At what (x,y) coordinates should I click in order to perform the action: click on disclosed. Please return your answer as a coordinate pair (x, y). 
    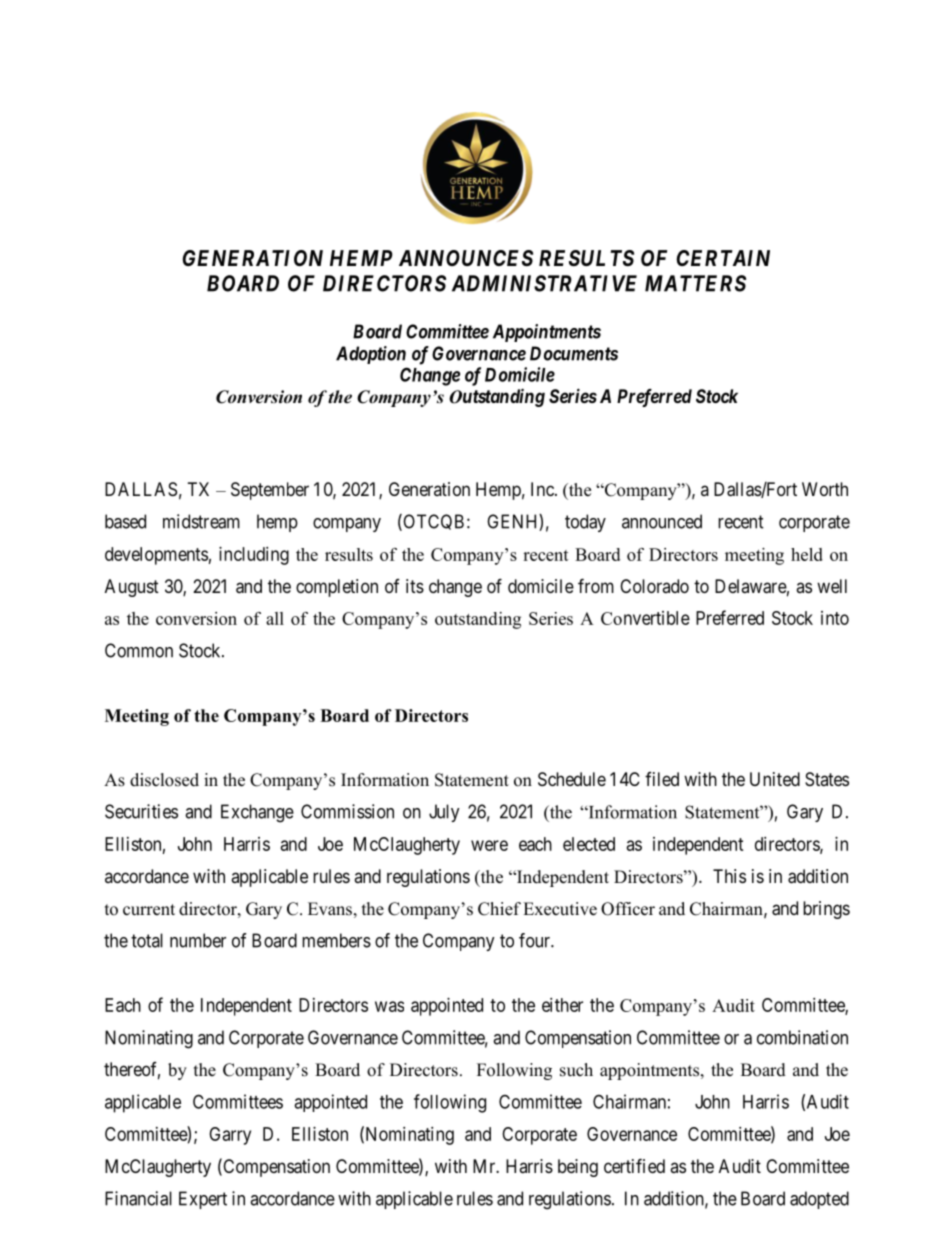
    Looking at the image, I should click on (164, 780).
